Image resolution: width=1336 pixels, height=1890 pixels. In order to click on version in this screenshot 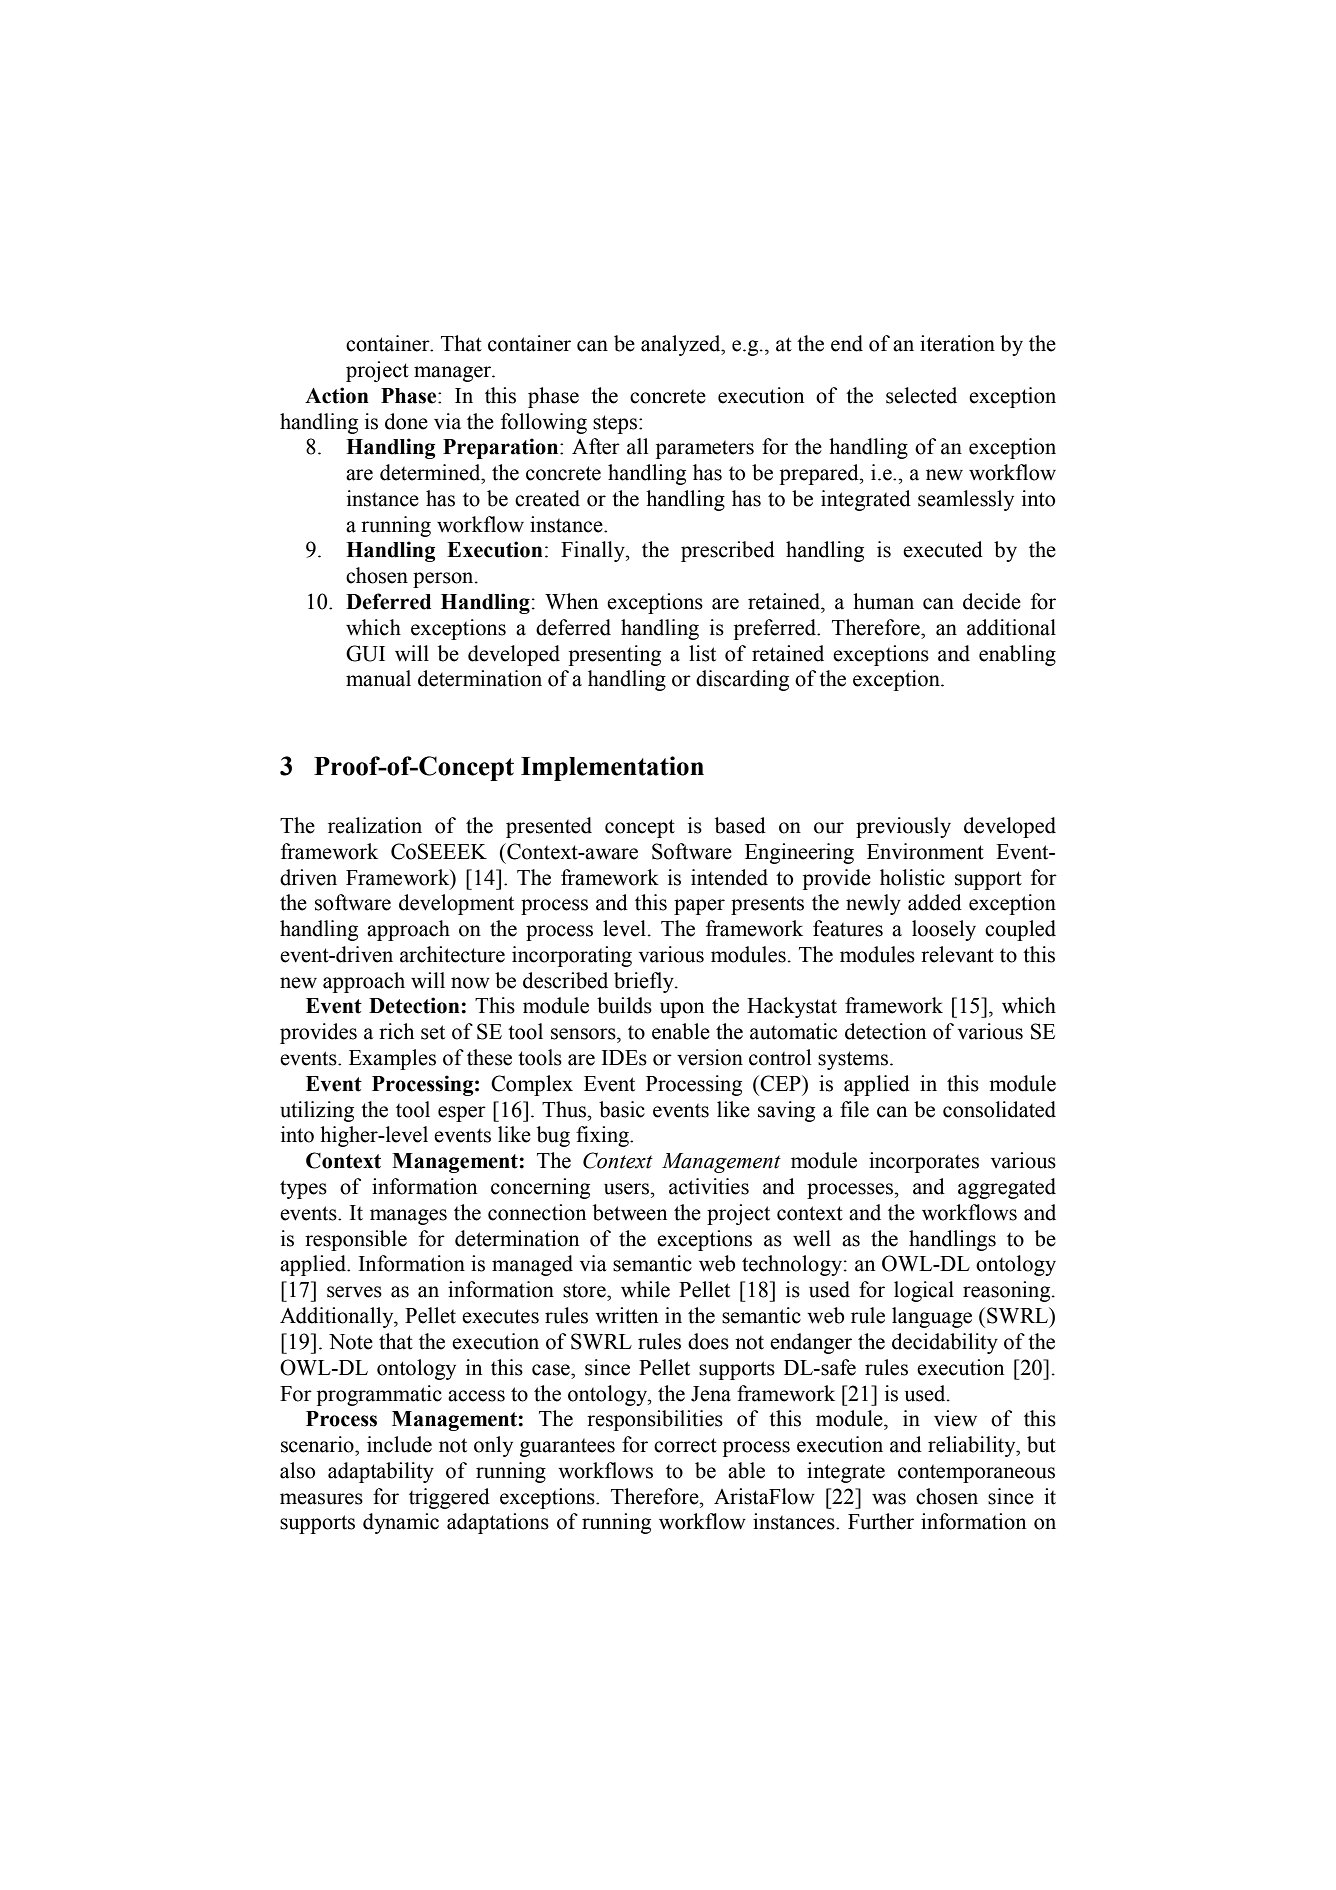, I will do `click(710, 1057)`.
